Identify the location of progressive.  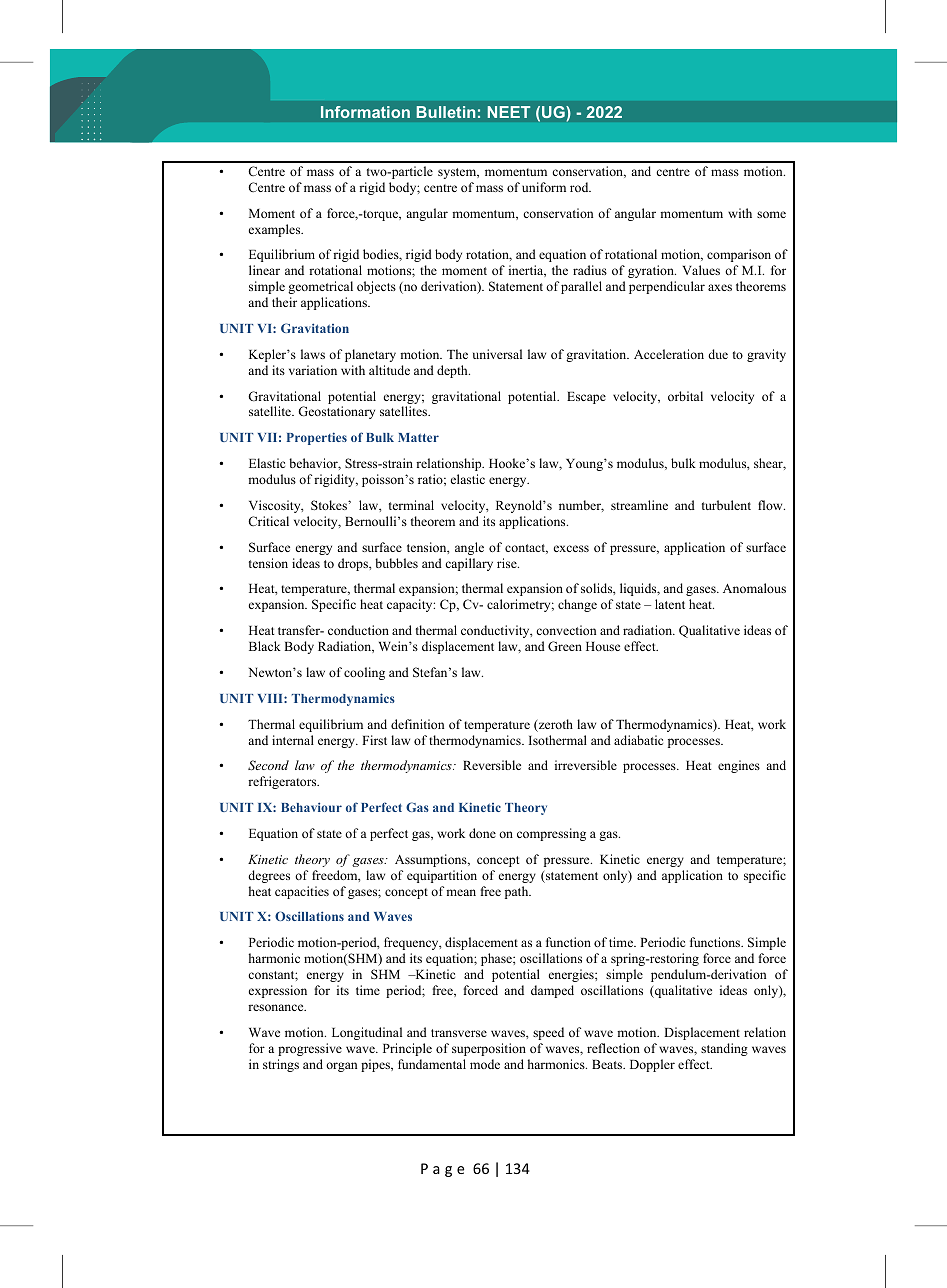
(310, 1049).
